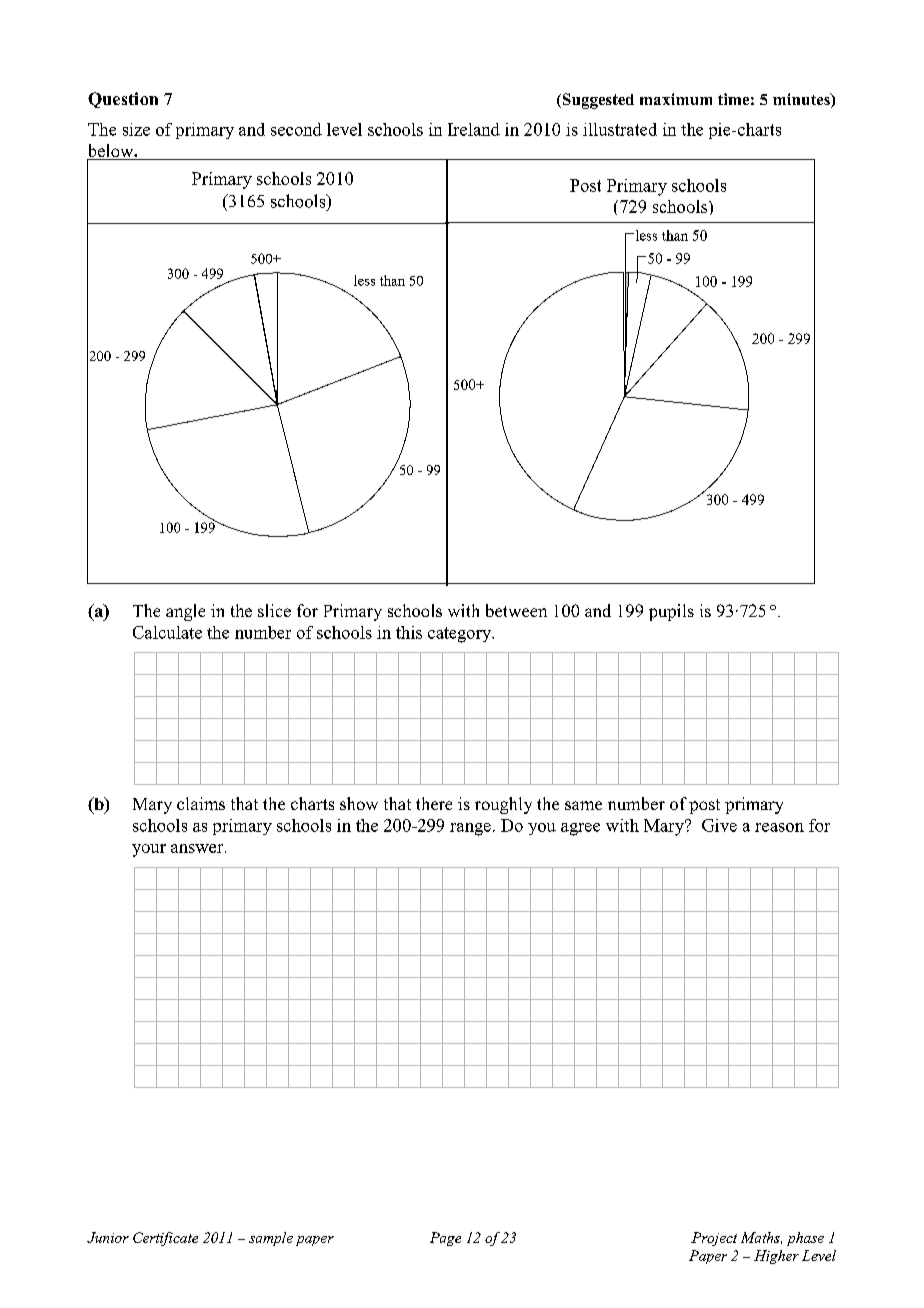  Describe the element at coordinates (470, 829) in the page. I see `range` at that location.
